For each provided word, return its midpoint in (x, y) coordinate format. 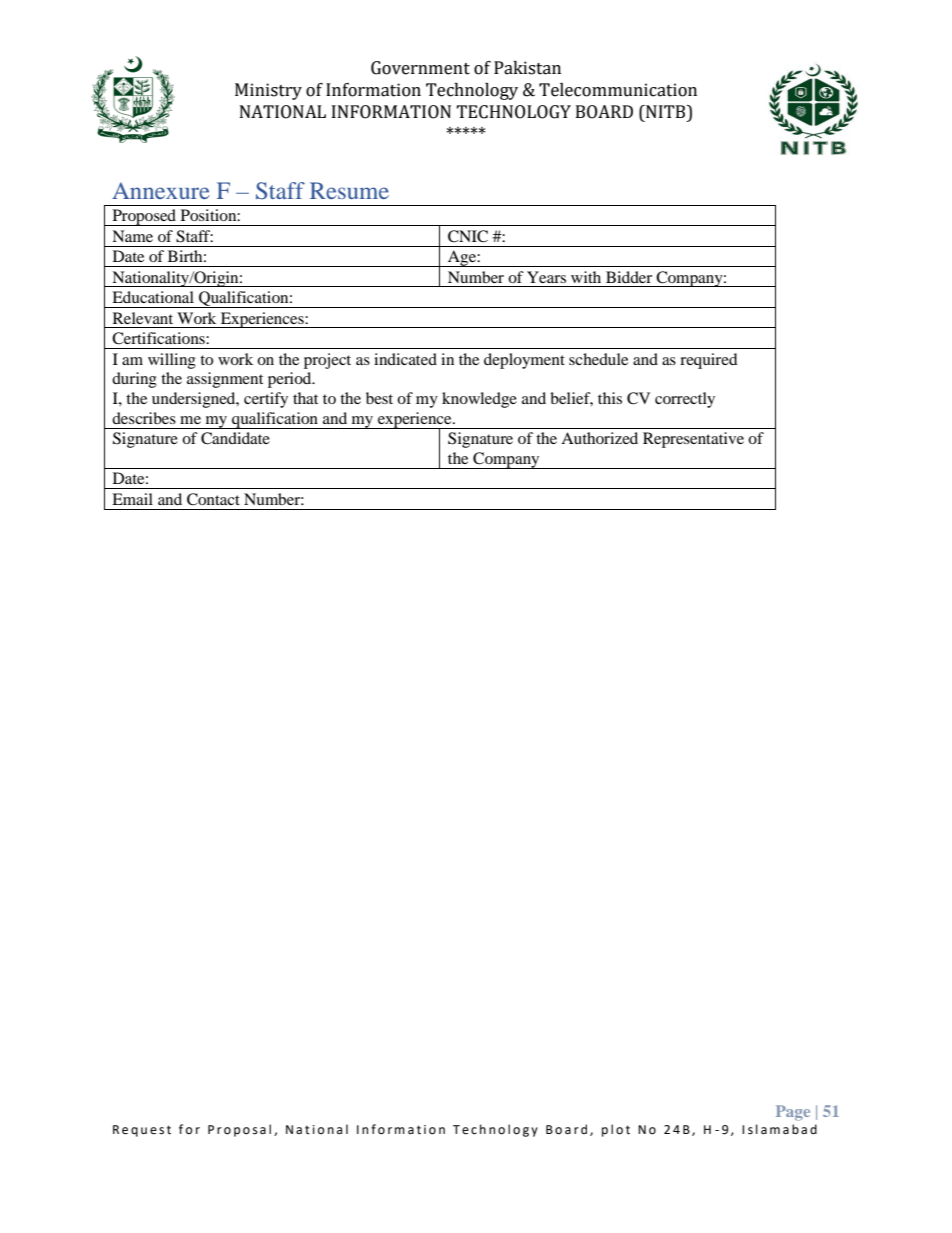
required (709, 361)
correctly (685, 400)
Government (420, 68)
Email (132, 499)
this (610, 398)
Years (546, 277)
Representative (693, 440)
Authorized (599, 438)
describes (144, 418)
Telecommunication (618, 90)
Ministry (268, 91)
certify (266, 400)
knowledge (479, 400)
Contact (213, 499)
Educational (153, 297)
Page (793, 1113)
